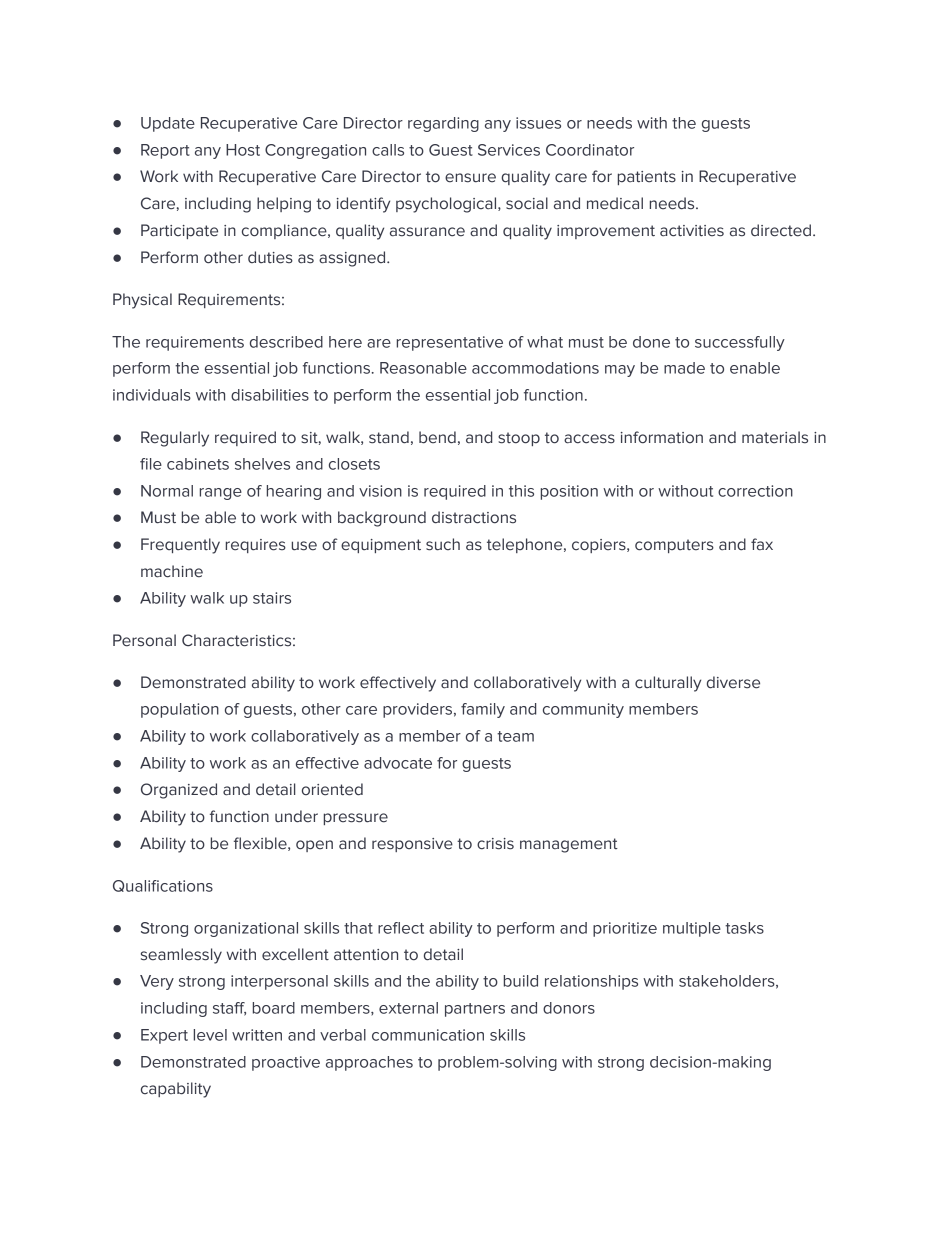  I want to click on ensure, so click(470, 178).
